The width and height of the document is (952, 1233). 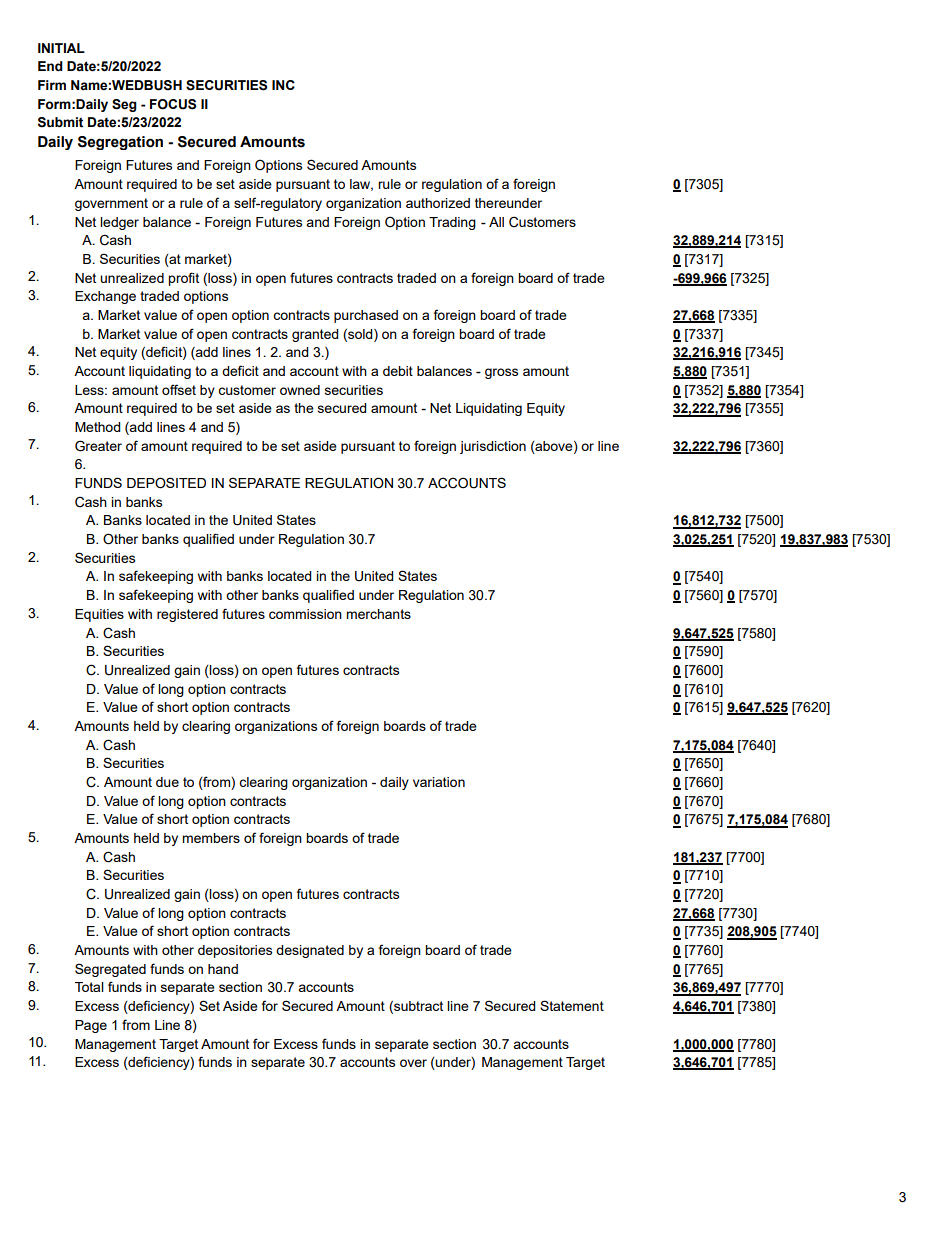 What do you see at coordinates (300, 390) in the document?
I see `owned` at bounding box center [300, 390].
